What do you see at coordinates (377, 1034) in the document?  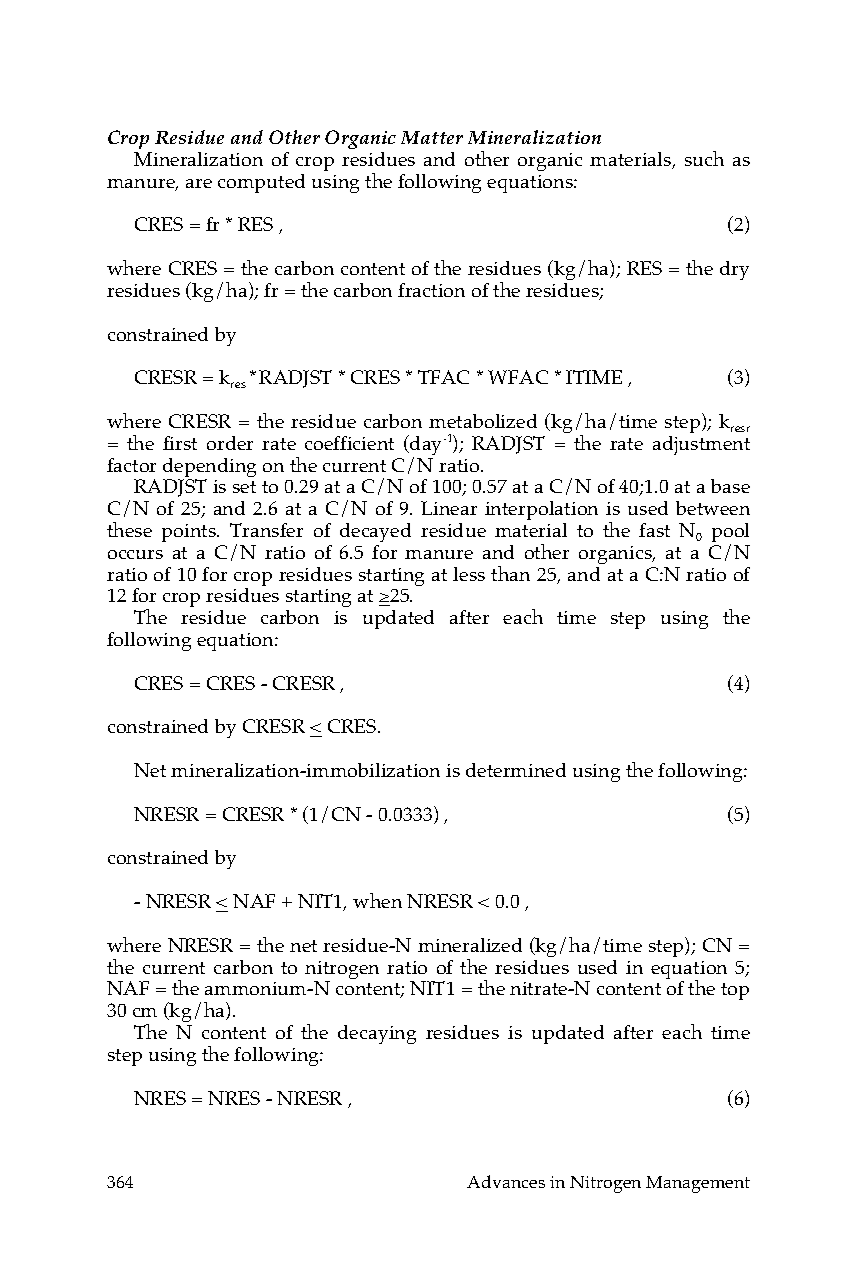 I see `decaying` at bounding box center [377, 1034].
